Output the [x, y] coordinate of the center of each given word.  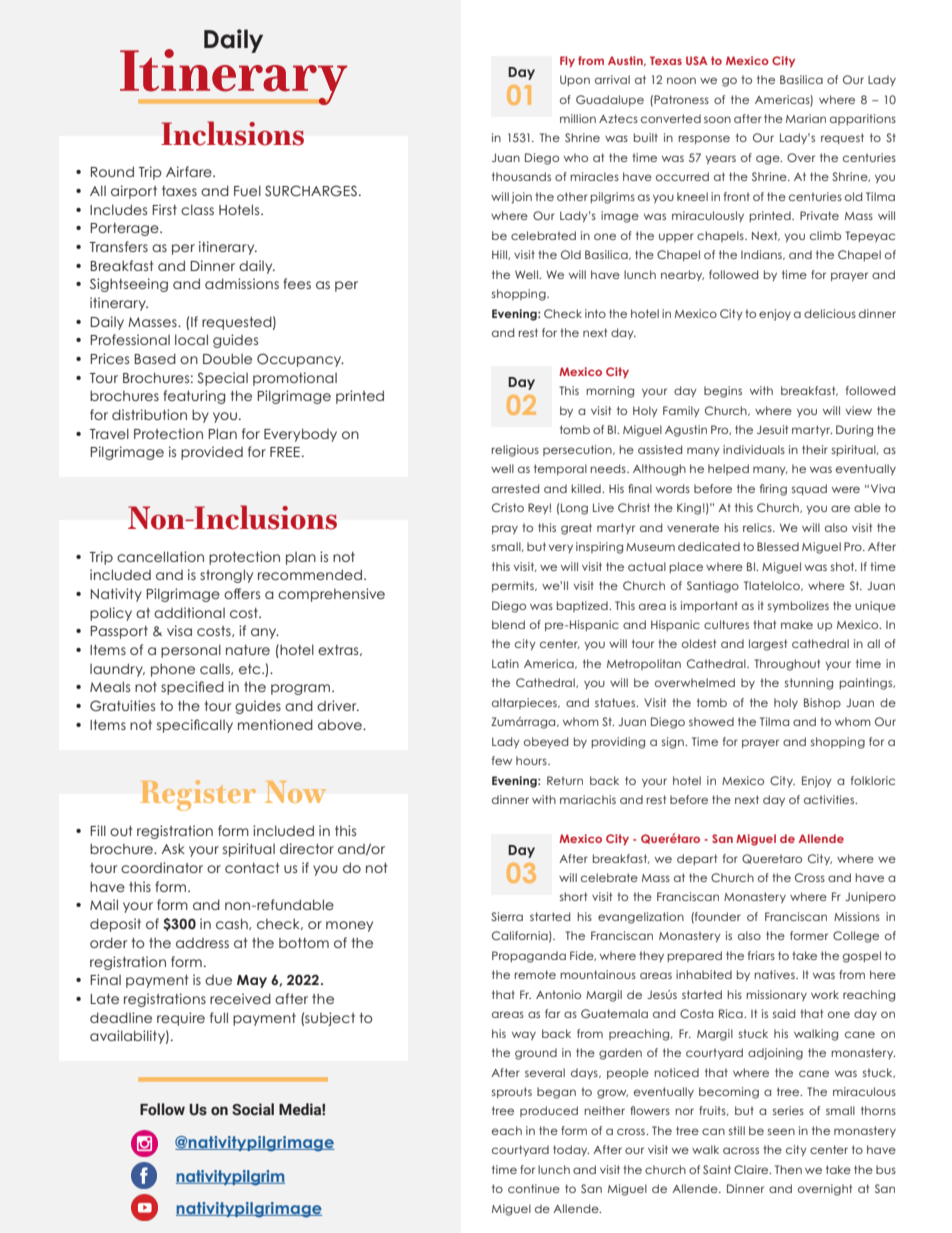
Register [198, 795]
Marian [806, 118]
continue [534, 1188]
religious [515, 451]
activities [830, 799]
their [815, 449]
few [502, 760]
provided [212, 453]
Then [788, 1169]
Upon [575, 80]
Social [253, 1109]
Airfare [190, 171]
